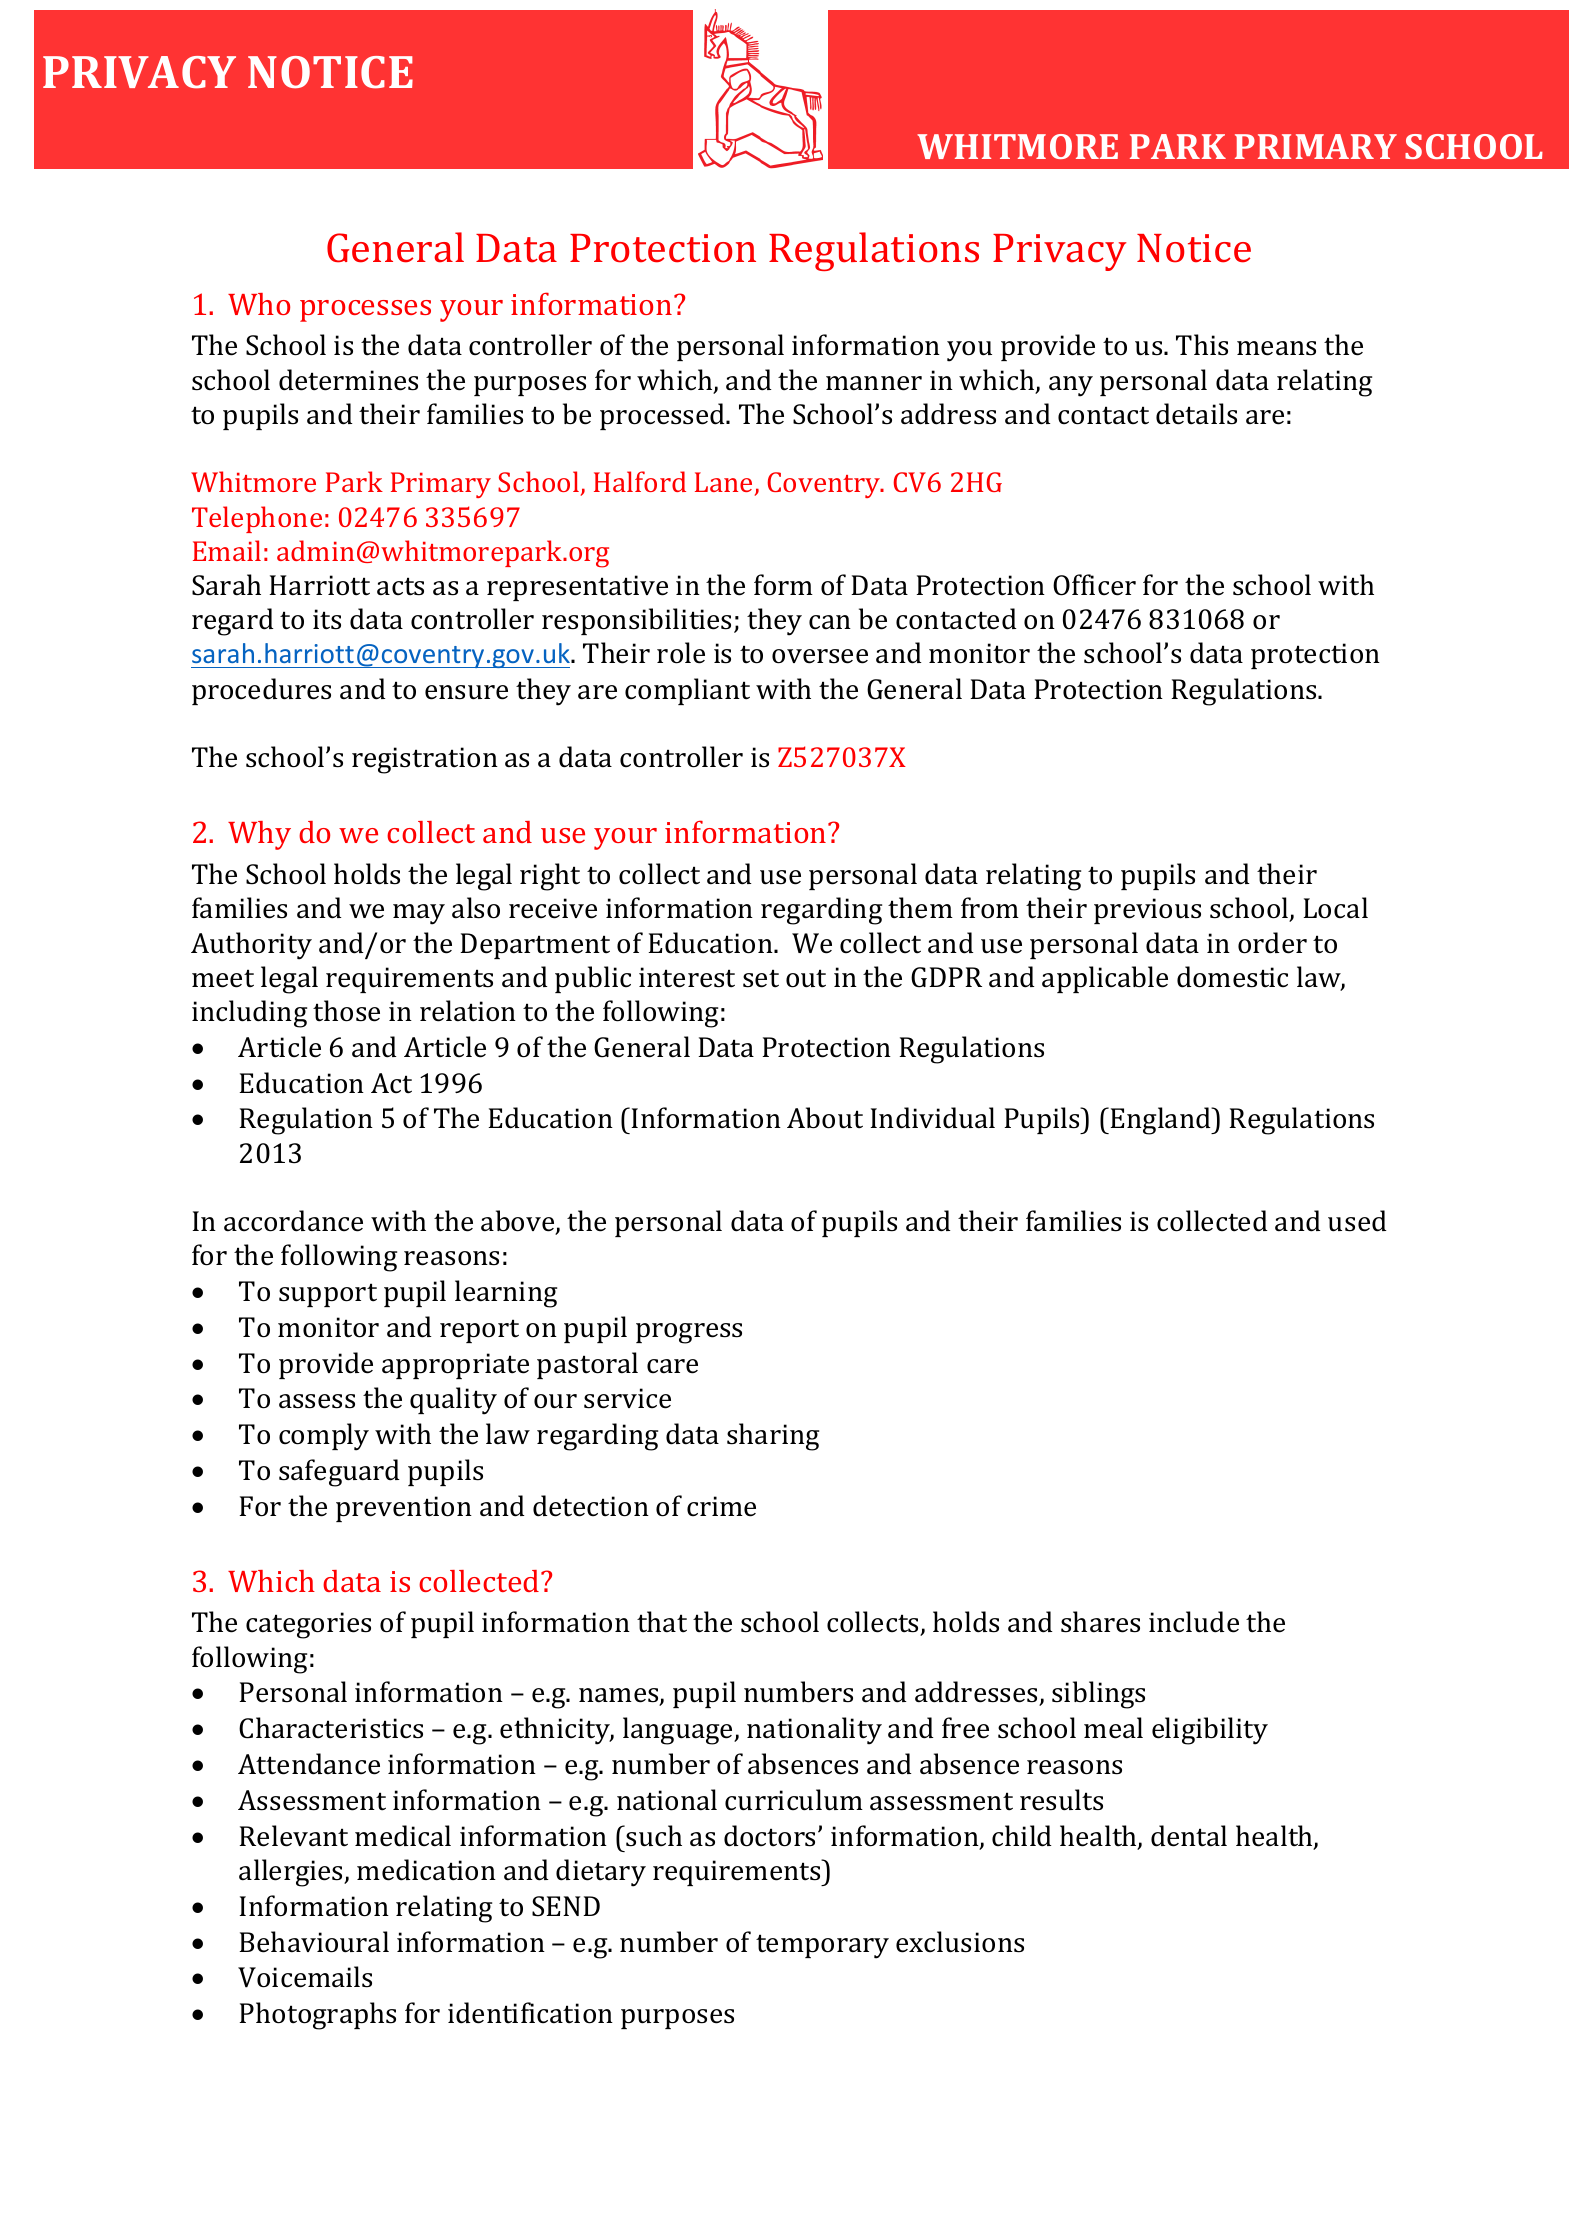 The height and width of the screenshot is (2233, 1579). What do you see at coordinates (1194, 1622) in the screenshot?
I see `include` at bounding box center [1194, 1622].
